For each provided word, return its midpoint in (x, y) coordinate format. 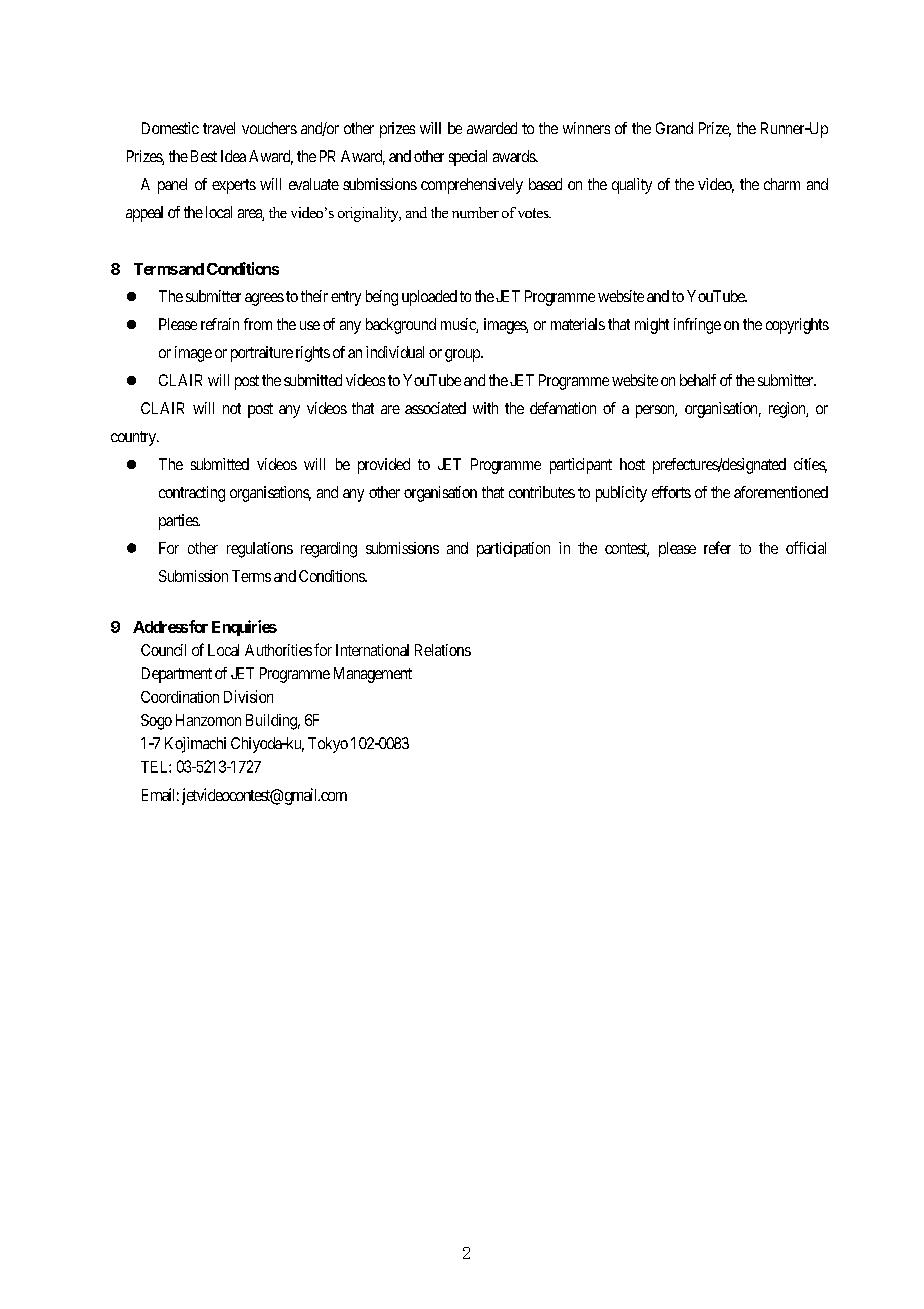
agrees (264, 299)
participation (513, 549)
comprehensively (472, 186)
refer (717, 547)
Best (204, 156)
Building (273, 722)
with (485, 408)
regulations (260, 550)
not (232, 408)
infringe (697, 326)
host (632, 464)
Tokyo (328, 745)
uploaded (429, 298)
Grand (674, 128)
